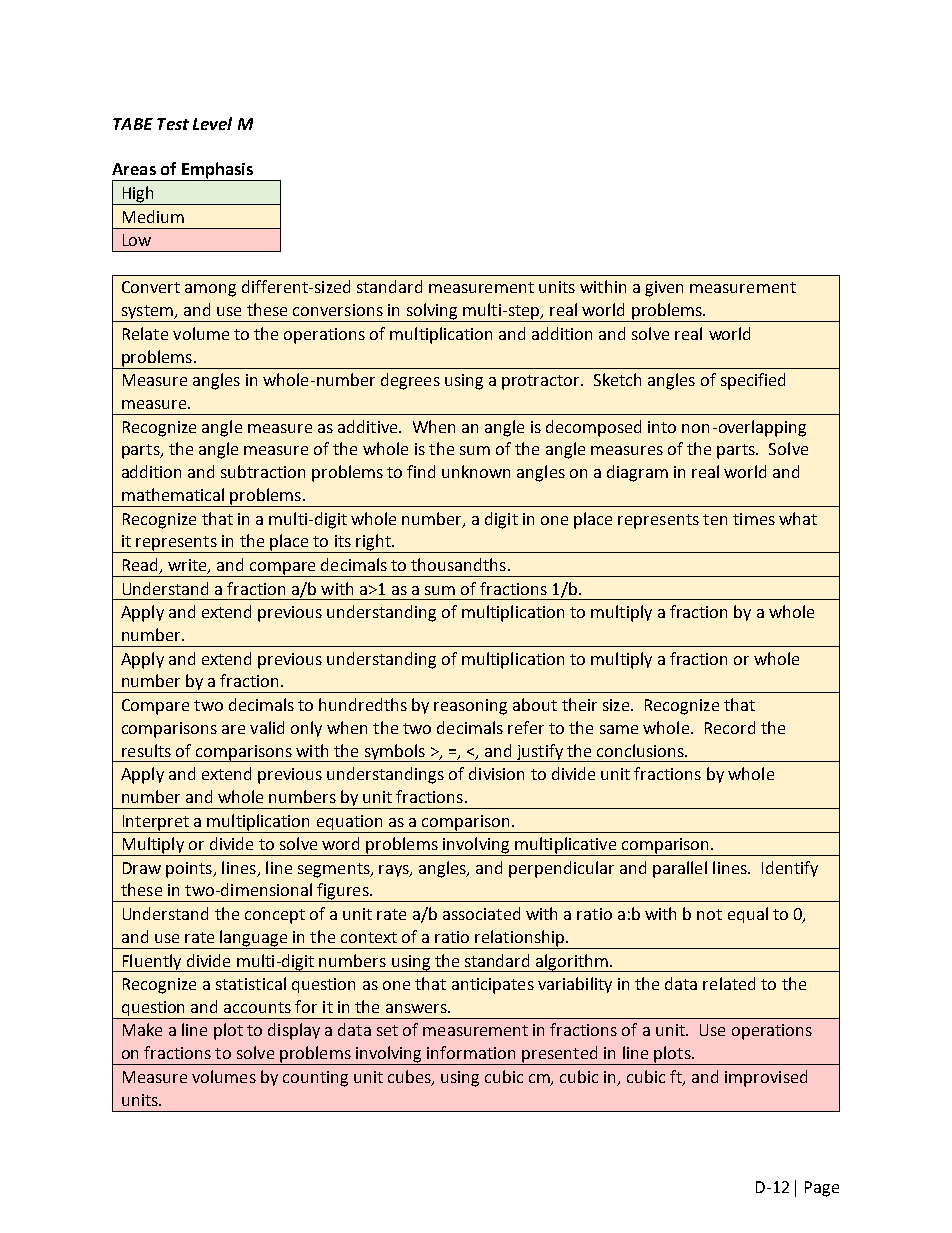 The image size is (952, 1233). Describe the element at coordinates (754, 519) in the screenshot. I see `times` at that location.
